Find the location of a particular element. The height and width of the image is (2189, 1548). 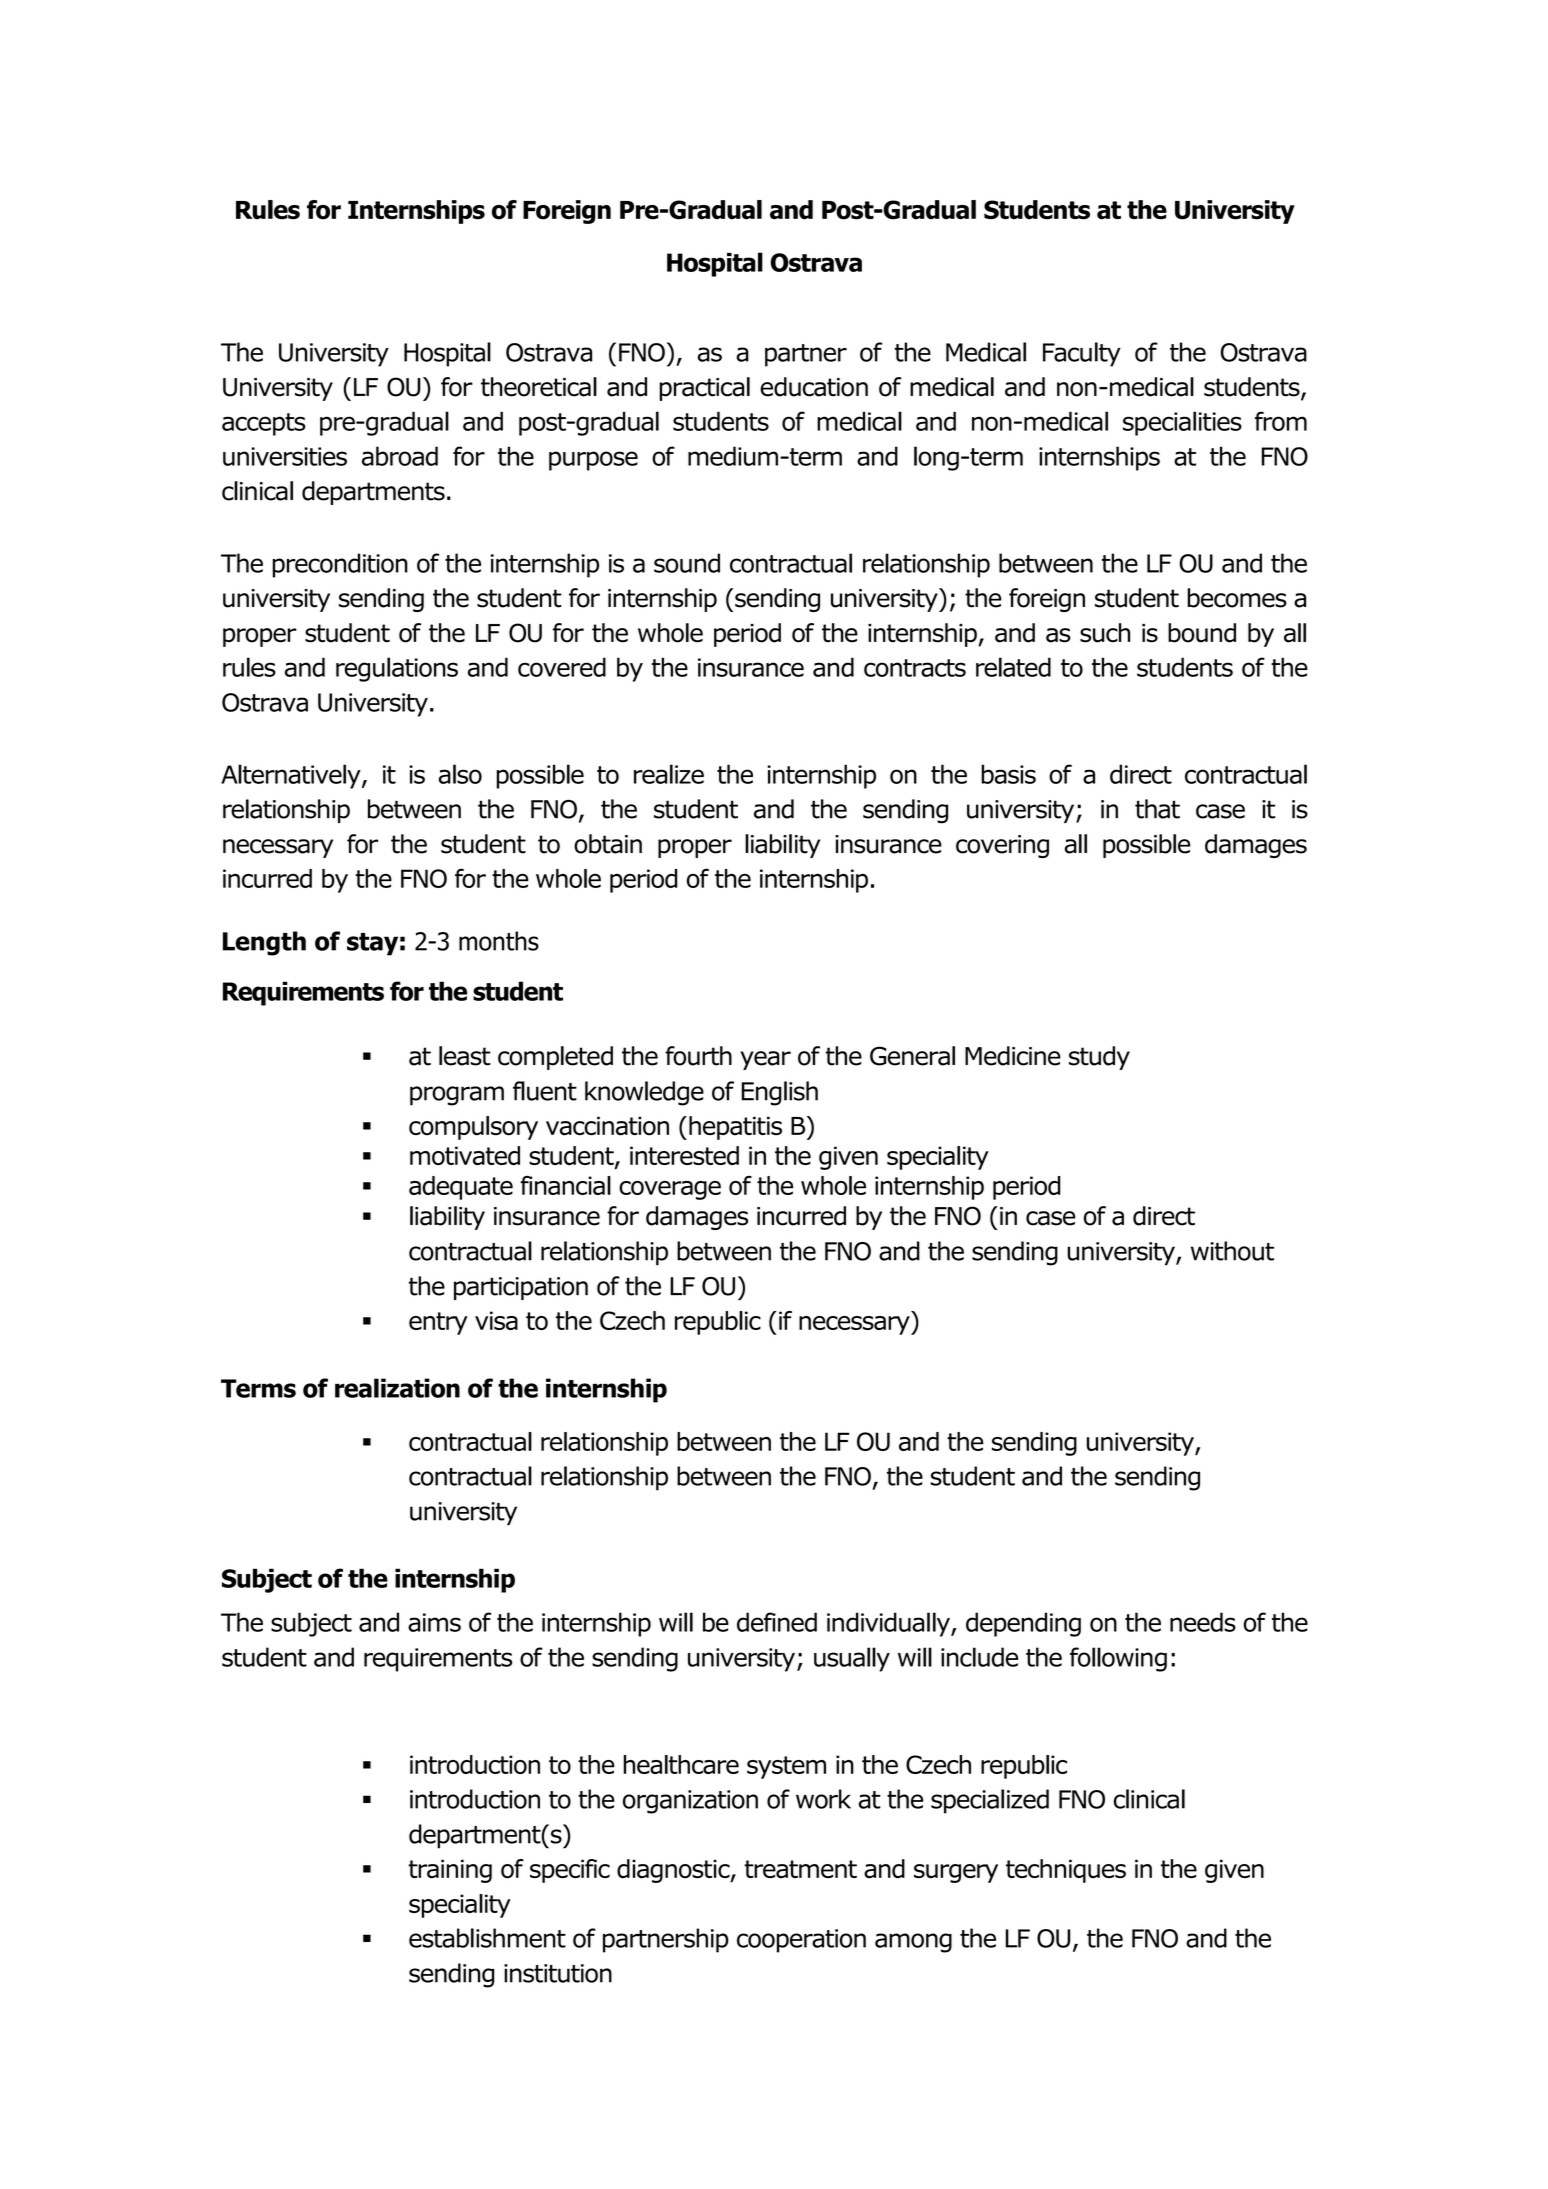

realize is located at coordinates (669, 774).
